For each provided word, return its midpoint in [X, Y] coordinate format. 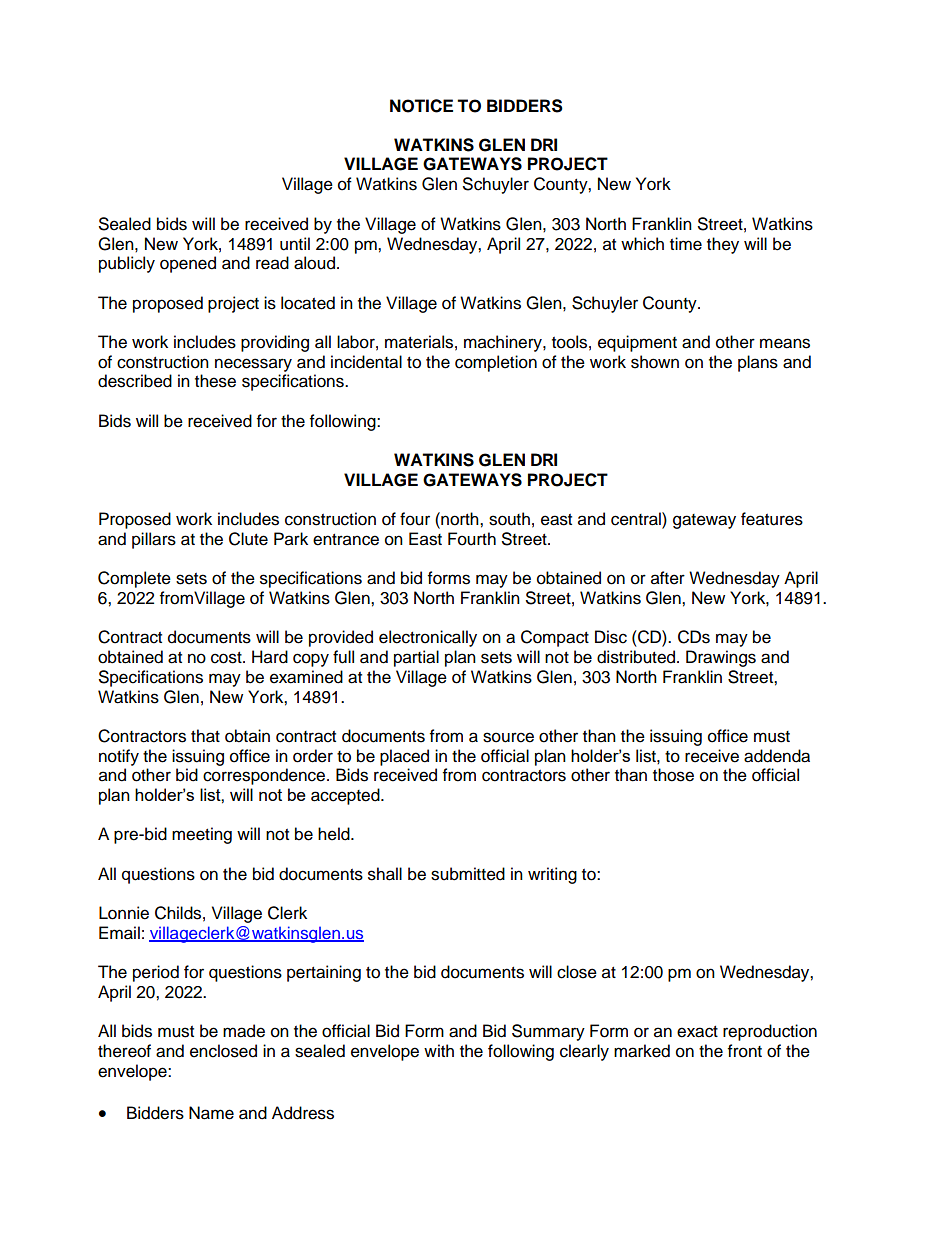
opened [188, 264]
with [439, 1050]
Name [211, 1113]
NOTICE [421, 106]
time [686, 244]
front [745, 1051]
